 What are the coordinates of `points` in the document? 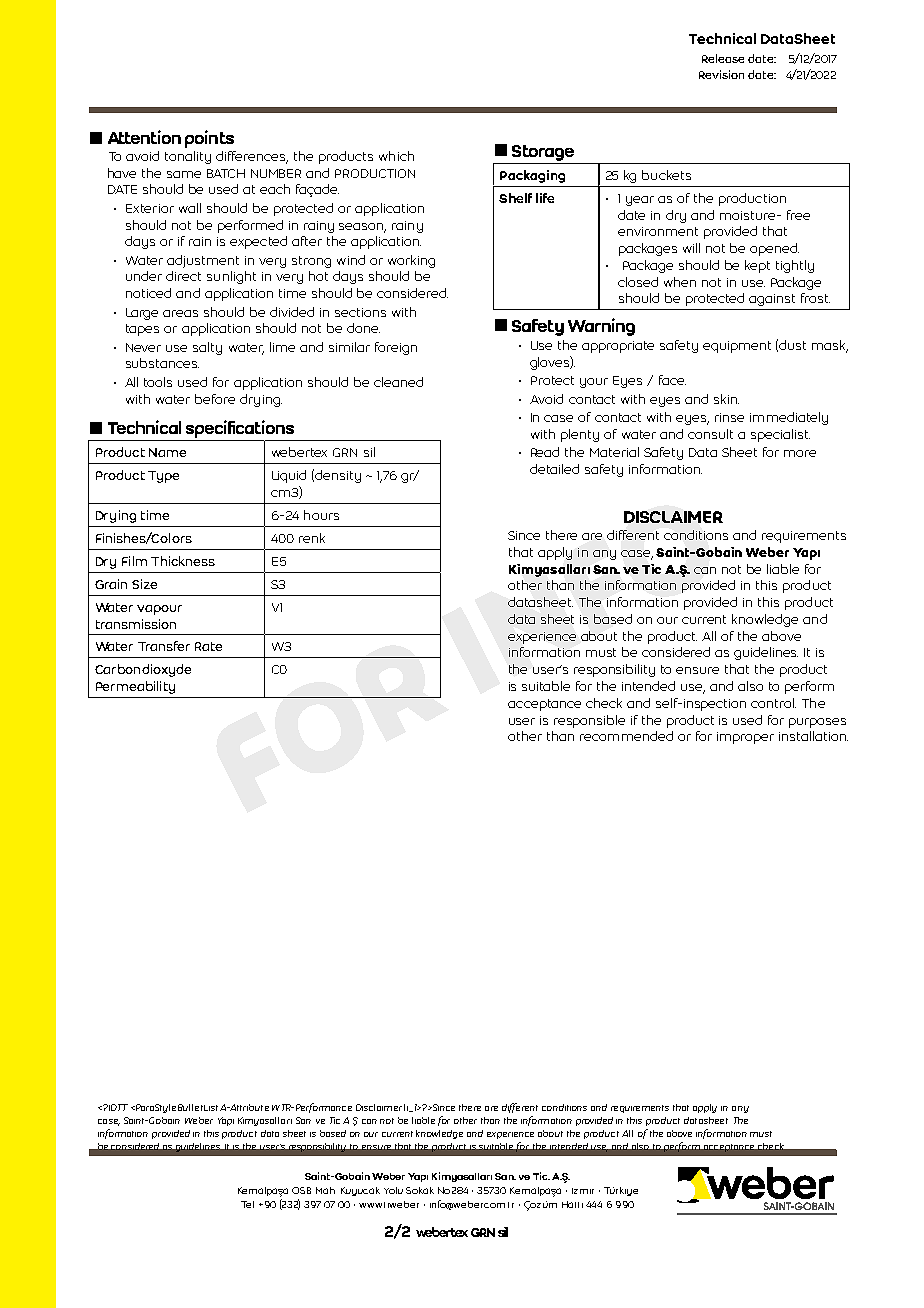 It's located at (209, 139).
